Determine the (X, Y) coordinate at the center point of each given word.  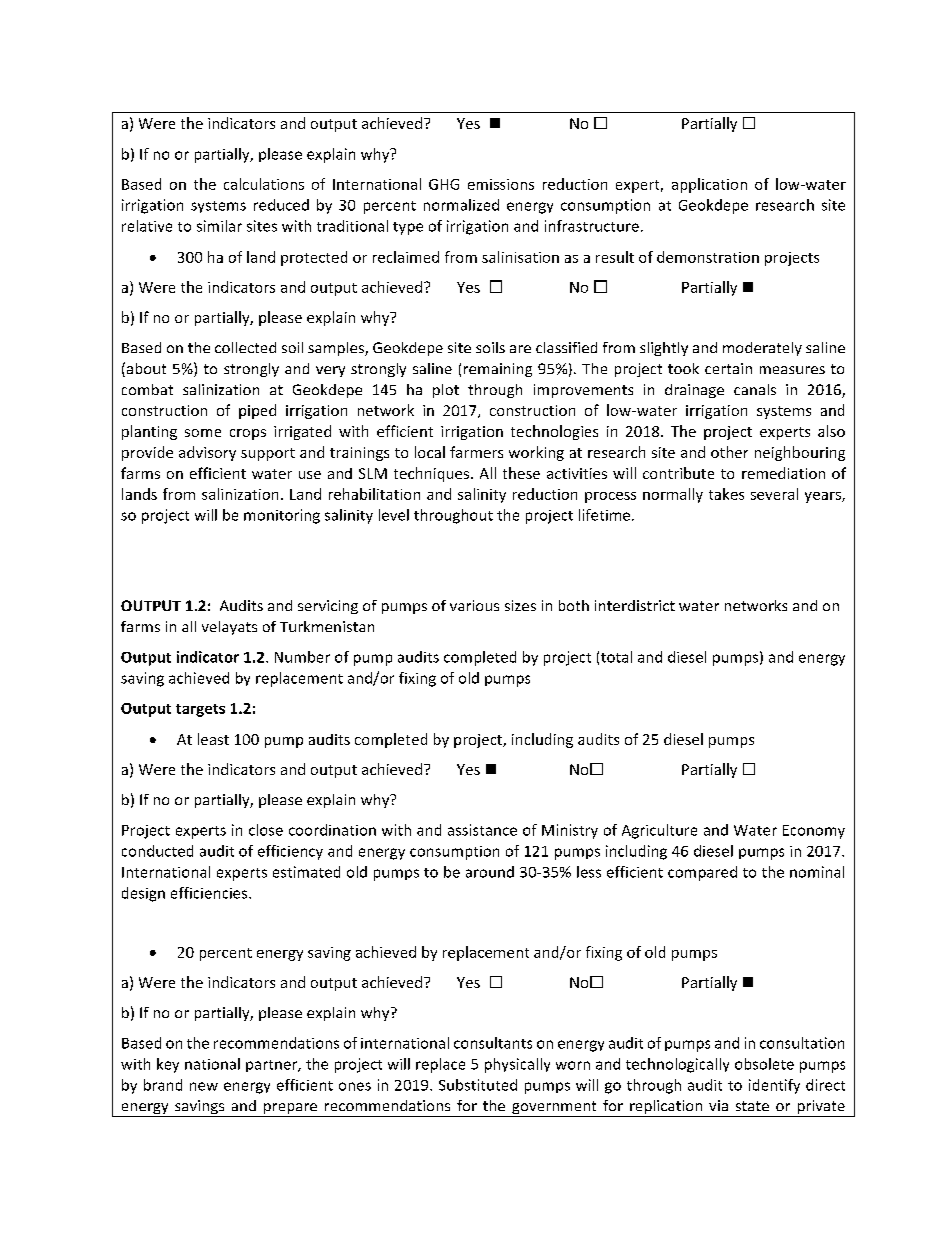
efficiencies (210, 893)
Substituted (478, 1085)
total (616, 657)
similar (219, 226)
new (204, 1086)
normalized (461, 205)
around (490, 872)
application (709, 185)
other (729, 452)
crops (248, 434)
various (474, 605)
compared (702, 873)
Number (302, 657)
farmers (476, 452)
